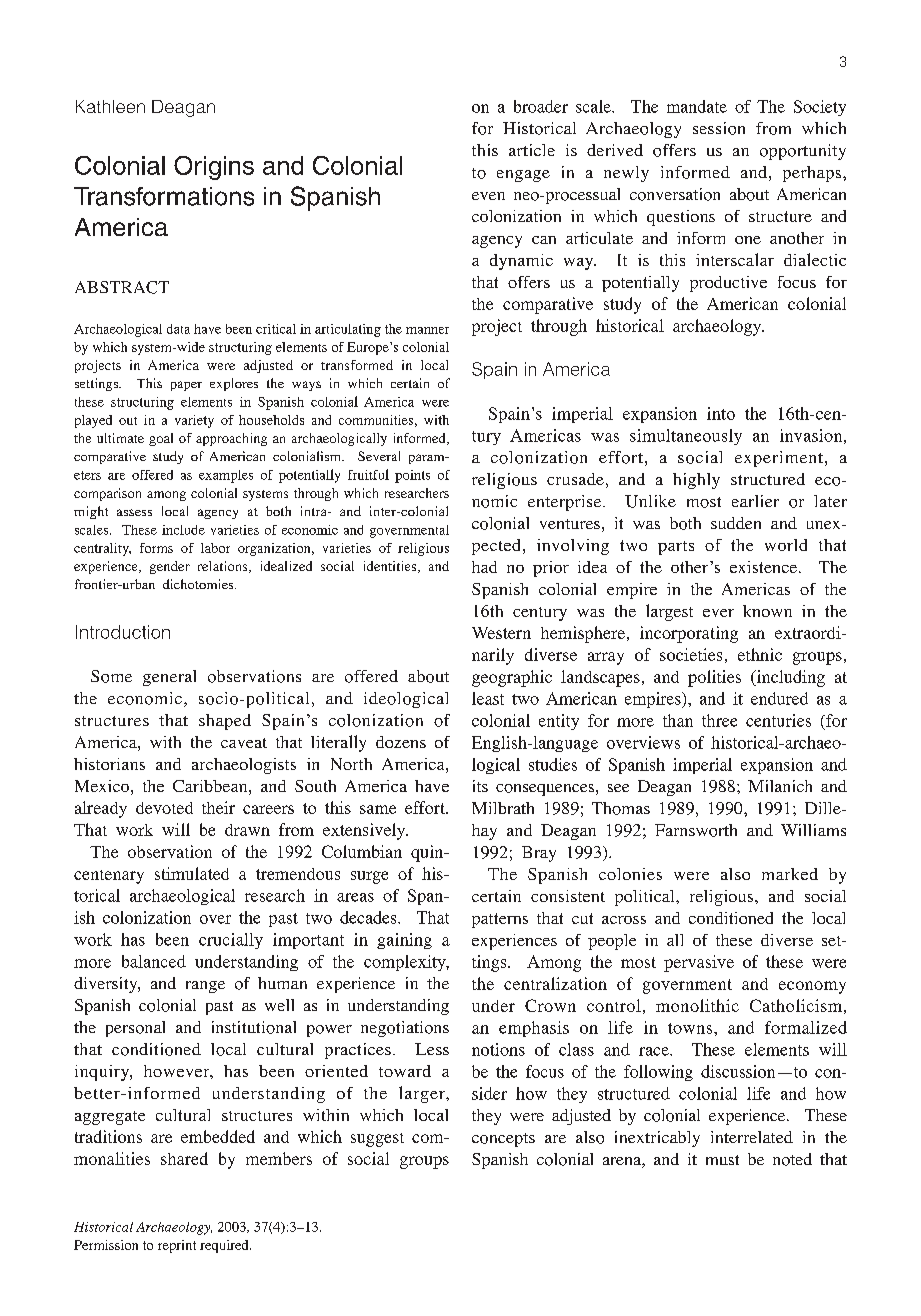 The image size is (921, 1316). What do you see at coordinates (755, 501) in the document?
I see `earlier` at bounding box center [755, 501].
